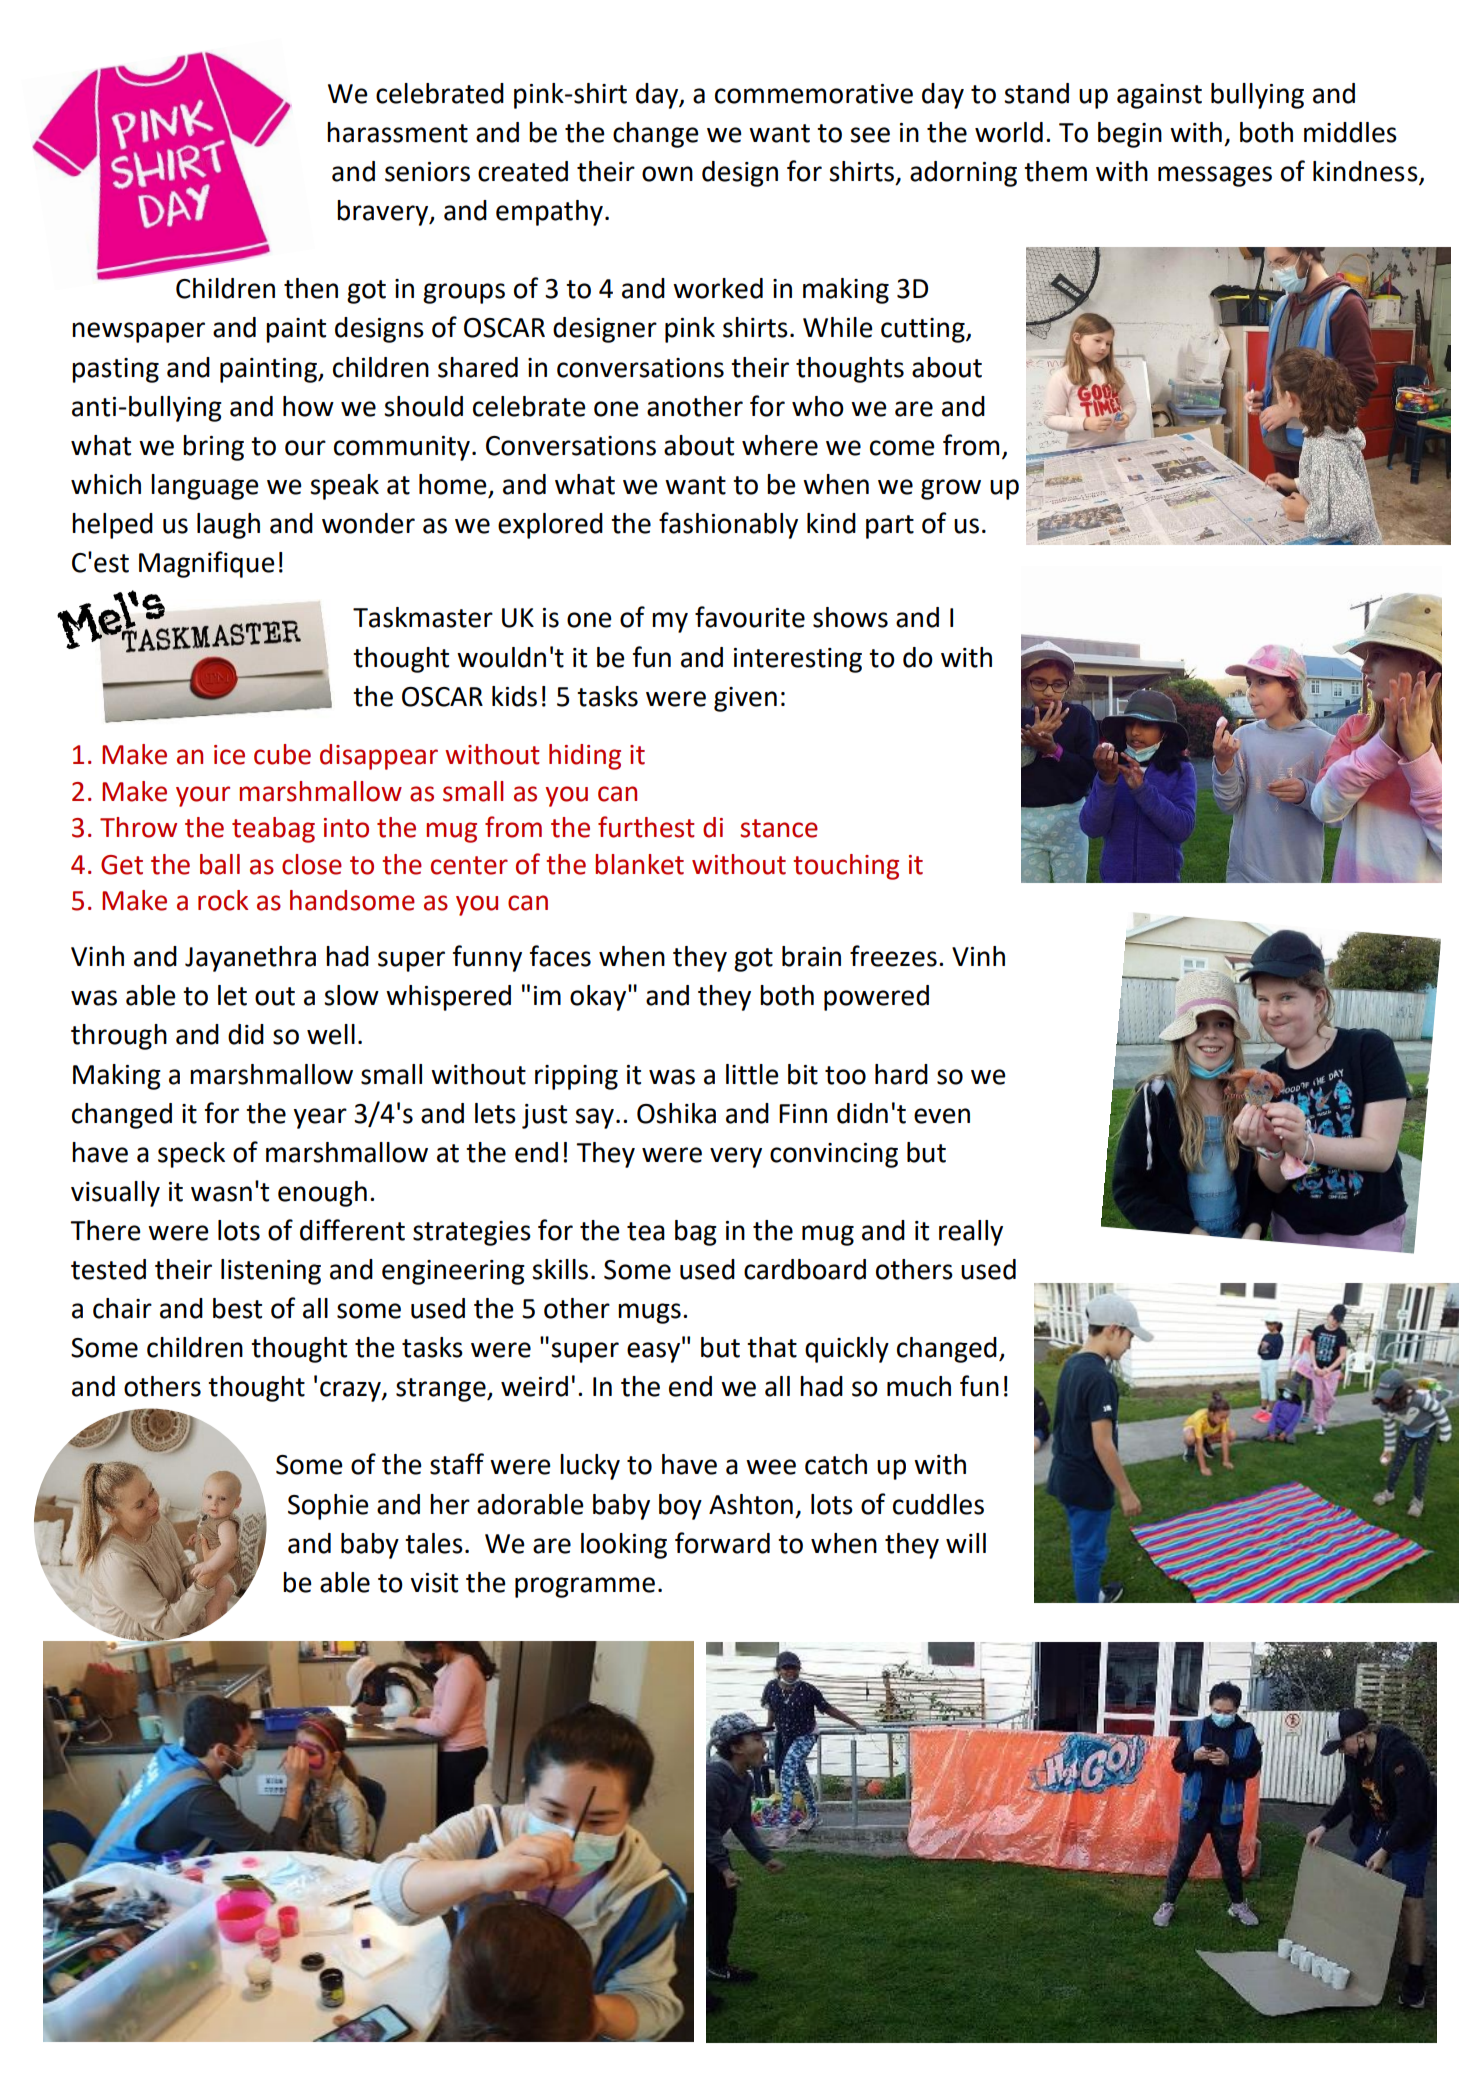 This screenshot has width=1483, height=2098. What do you see at coordinates (846, 867) in the screenshot?
I see `touching` at bounding box center [846, 867].
